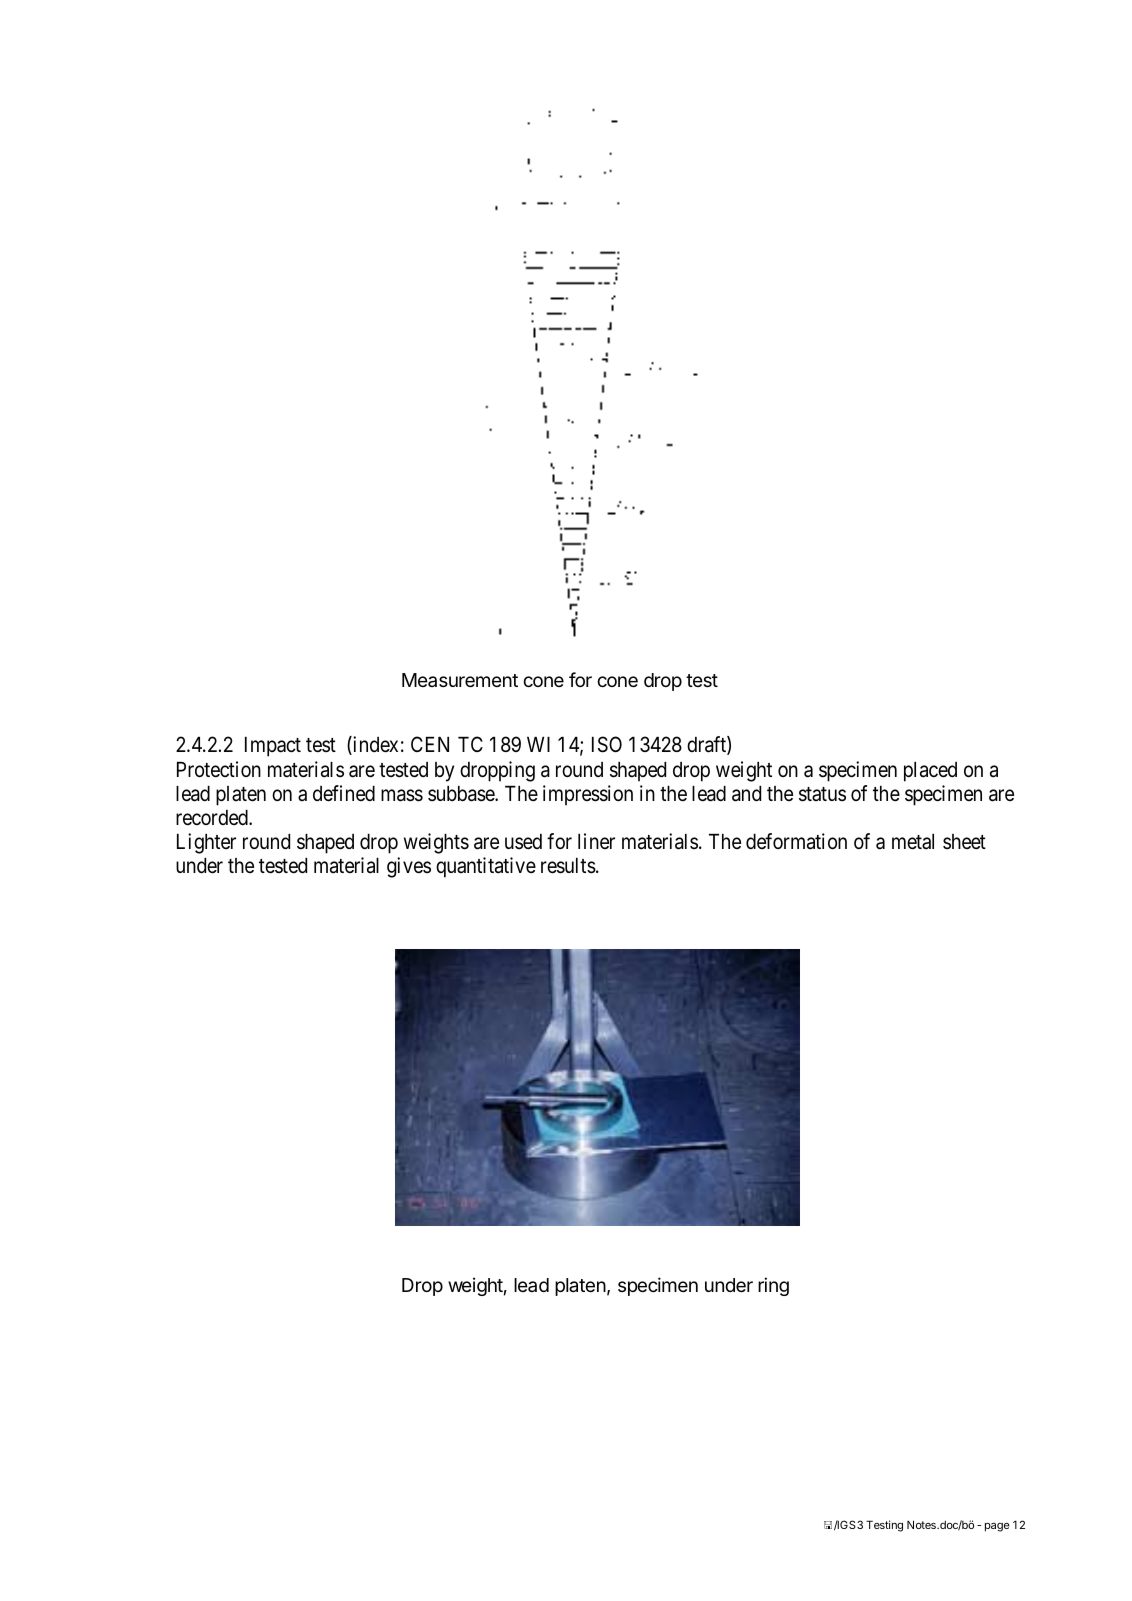  Describe the element at coordinates (273, 747) in the image. I see `Impact` at that location.
